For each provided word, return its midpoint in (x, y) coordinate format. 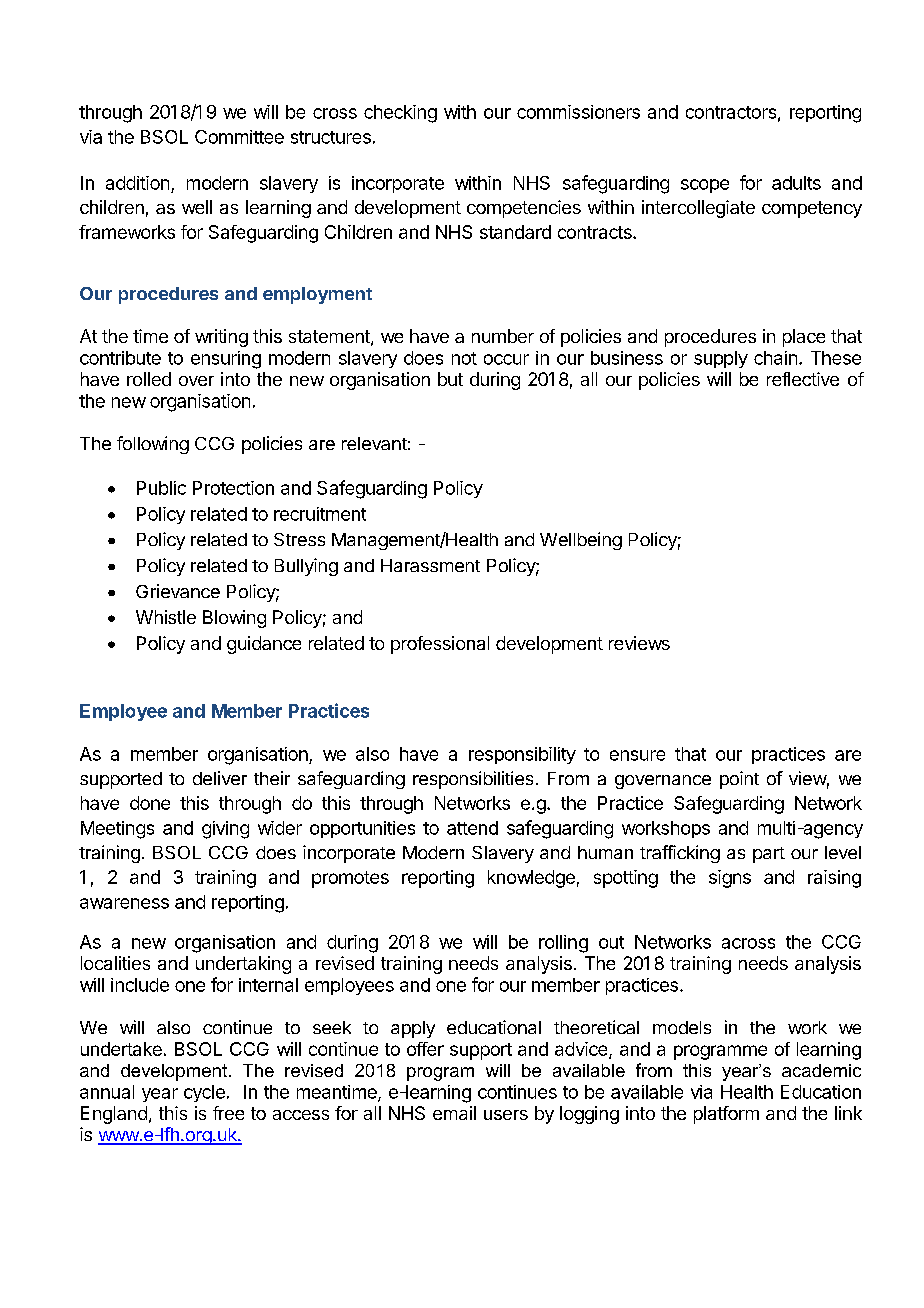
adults (796, 183)
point (739, 780)
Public (161, 488)
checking (400, 114)
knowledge (531, 879)
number (503, 336)
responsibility (522, 755)
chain (775, 358)
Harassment (430, 565)
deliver (220, 778)
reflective (803, 379)
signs (730, 879)
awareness (124, 903)
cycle (204, 1093)
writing (221, 338)
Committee (239, 137)
